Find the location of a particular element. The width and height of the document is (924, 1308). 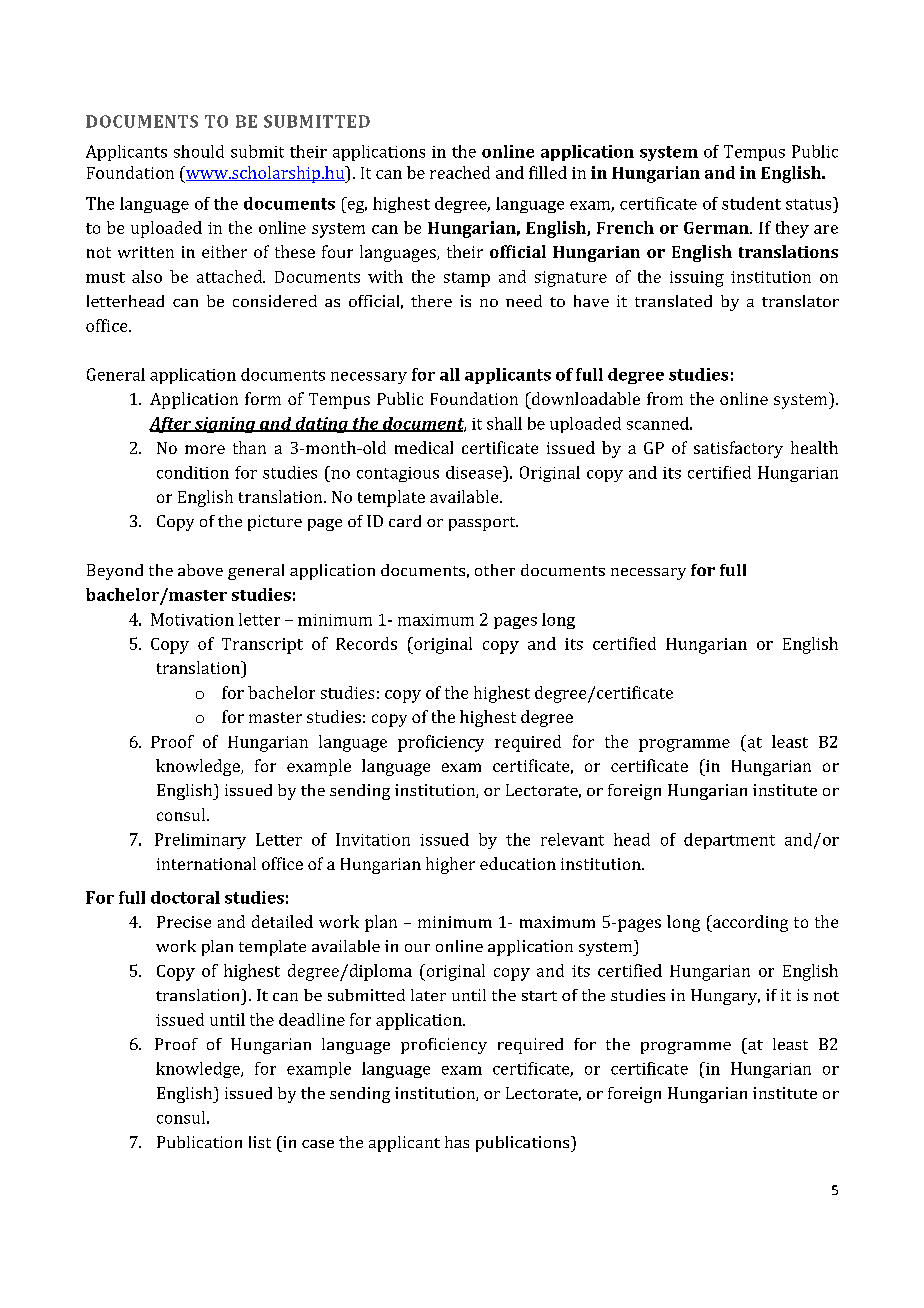

department is located at coordinates (729, 841).
